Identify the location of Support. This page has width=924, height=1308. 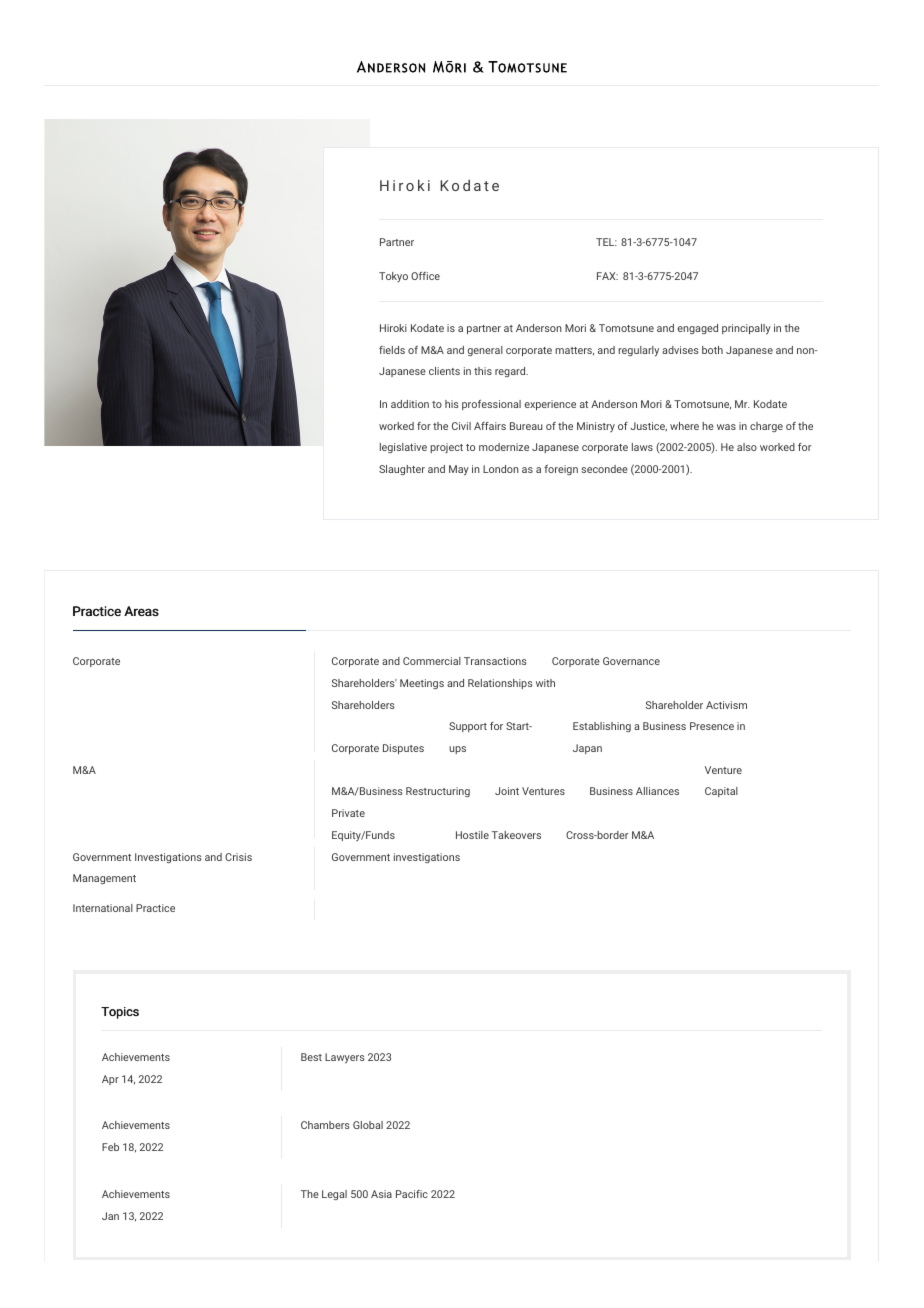
(468, 727).
